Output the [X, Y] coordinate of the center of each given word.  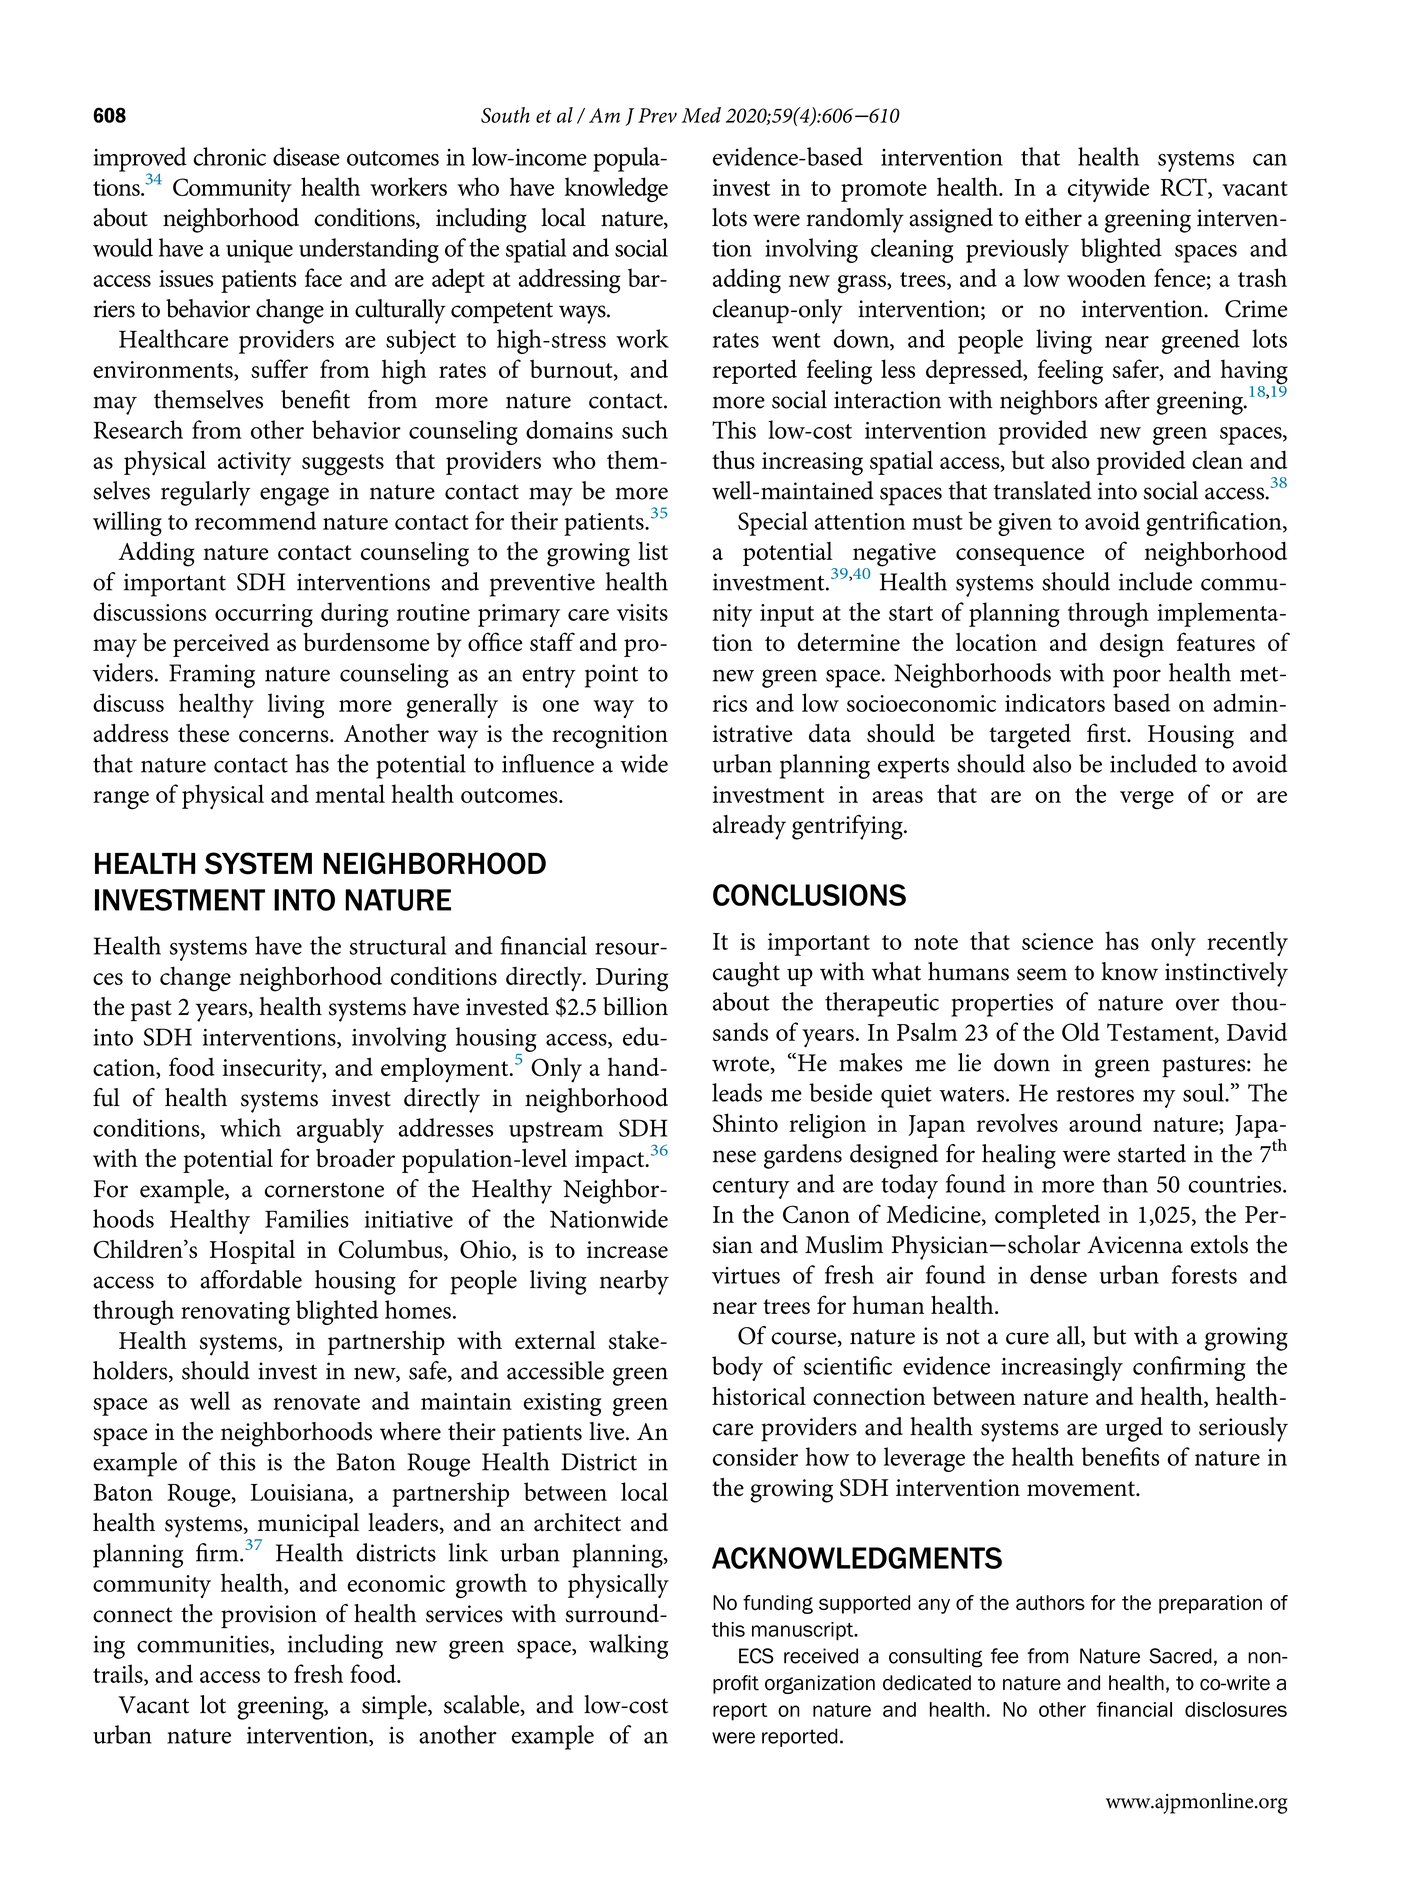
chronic [229, 156]
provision [269, 1617]
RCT [1184, 188]
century [751, 1188]
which [250, 1127]
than [1125, 1183]
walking [629, 1646]
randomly [855, 220]
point [611, 676]
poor [1137, 678]
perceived [221, 645]
